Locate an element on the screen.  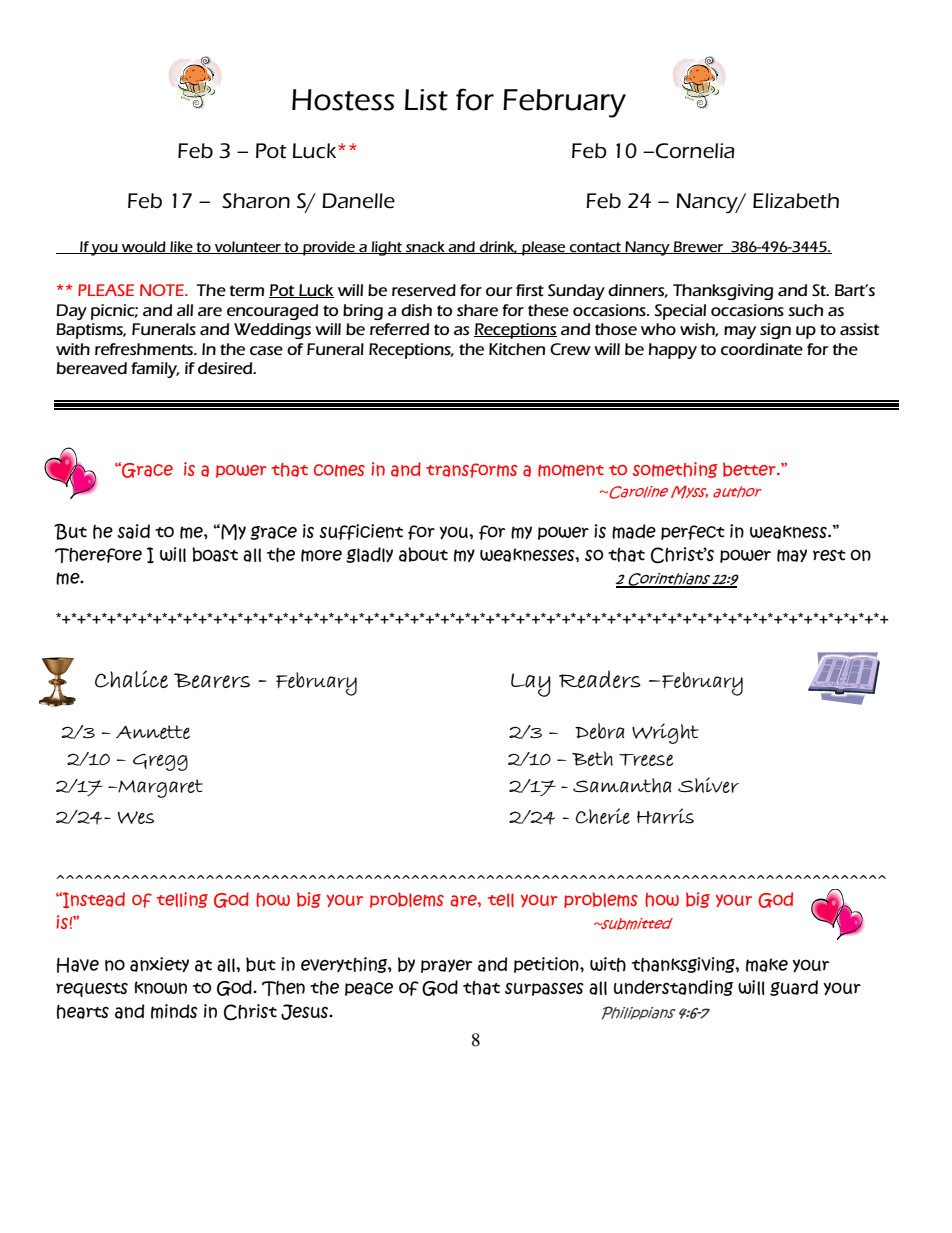
share is located at coordinates (477, 310).
